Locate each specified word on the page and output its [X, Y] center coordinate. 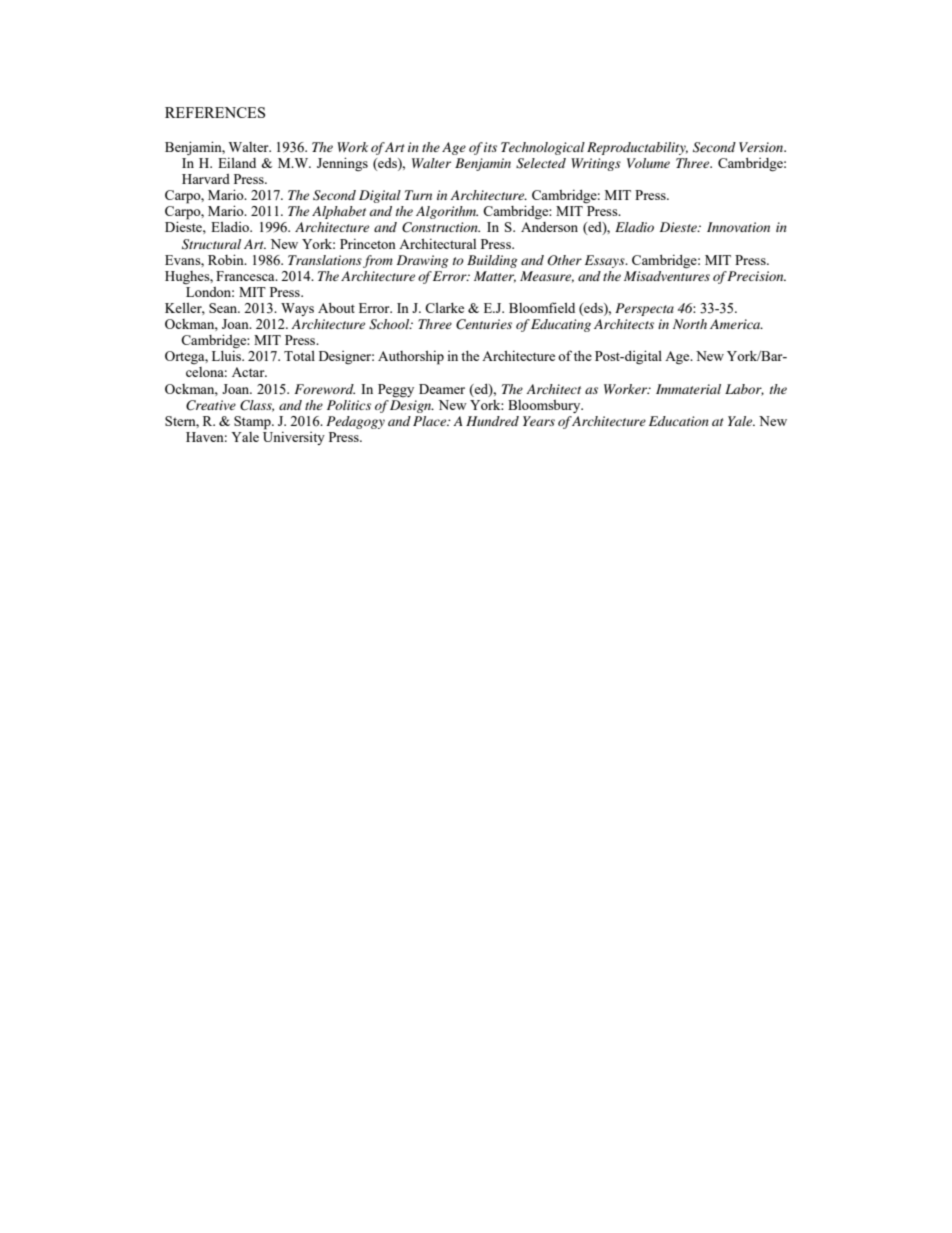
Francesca [246, 276]
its [490, 147]
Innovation [738, 227]
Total [299, 356]
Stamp [253, 423]
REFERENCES [215, 112]
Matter [495, 277]
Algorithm [447, 212]
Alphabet [339, 212]
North [690, 324]
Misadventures [667, 274]
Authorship [411, 357]
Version [762, 147]
